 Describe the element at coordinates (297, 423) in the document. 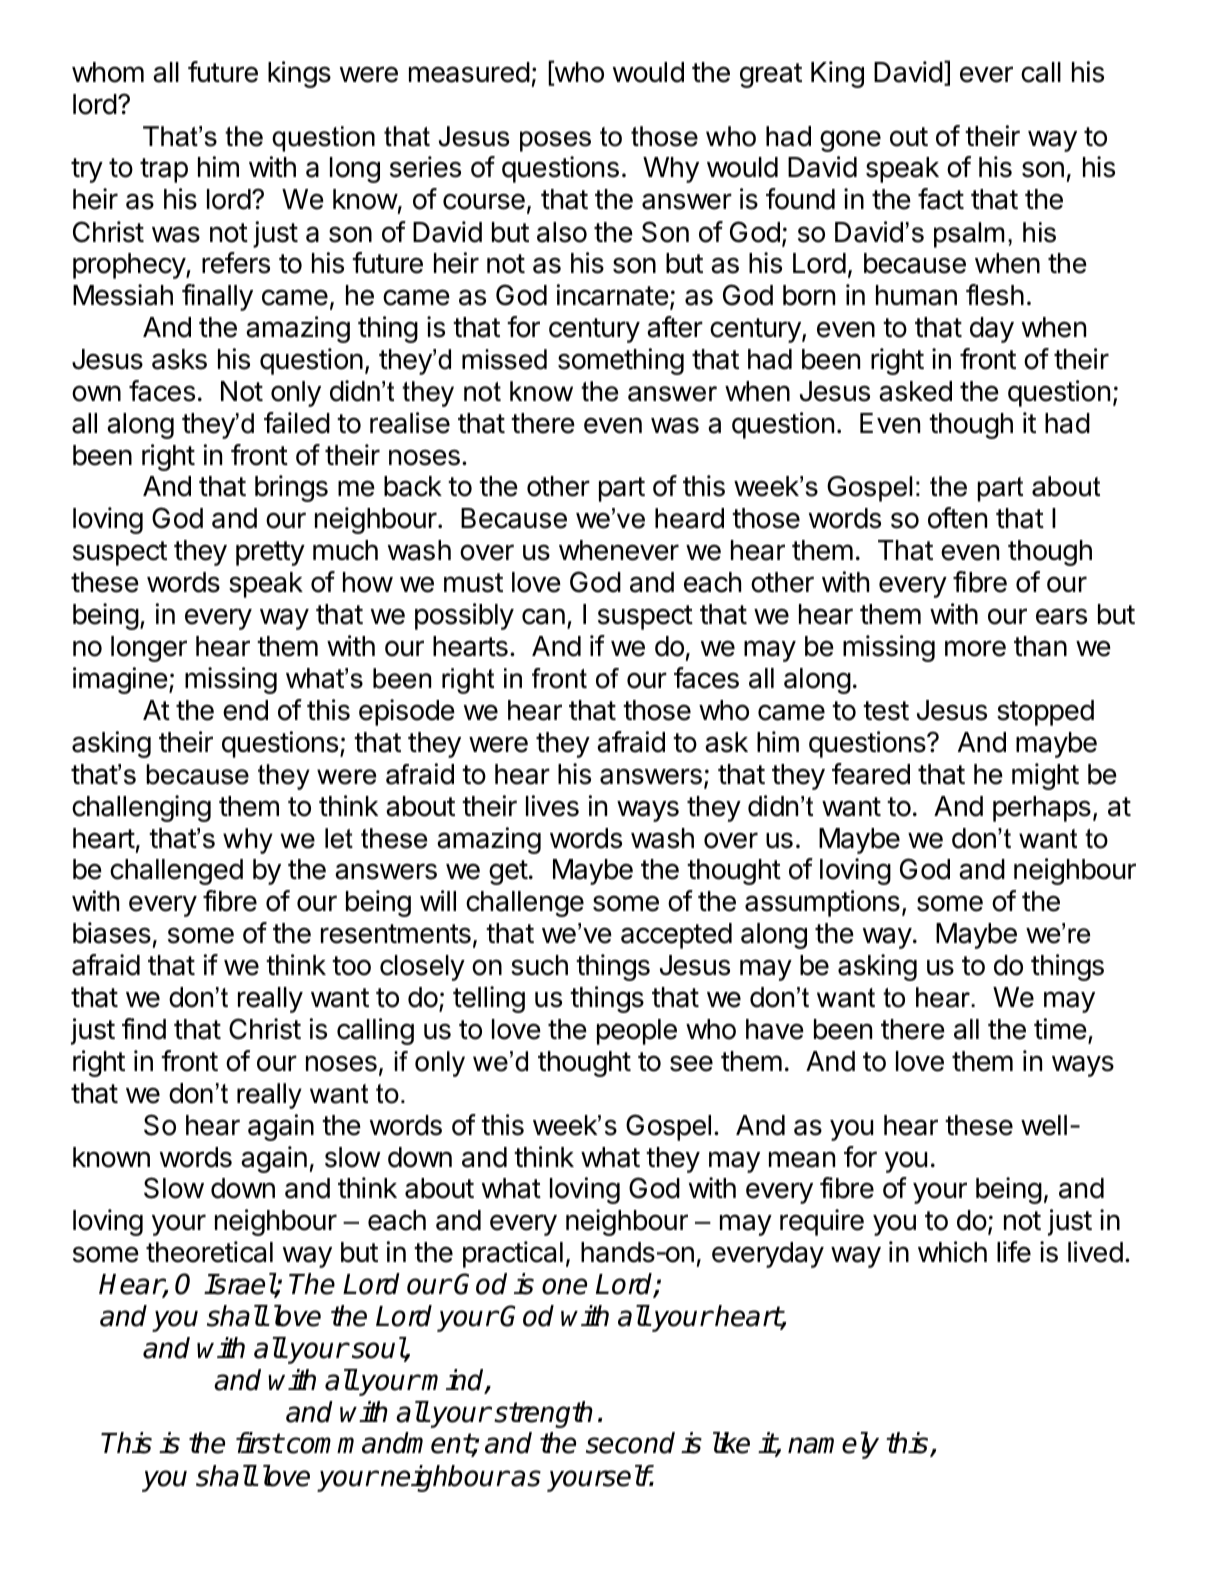

I see `failed` at that location.
